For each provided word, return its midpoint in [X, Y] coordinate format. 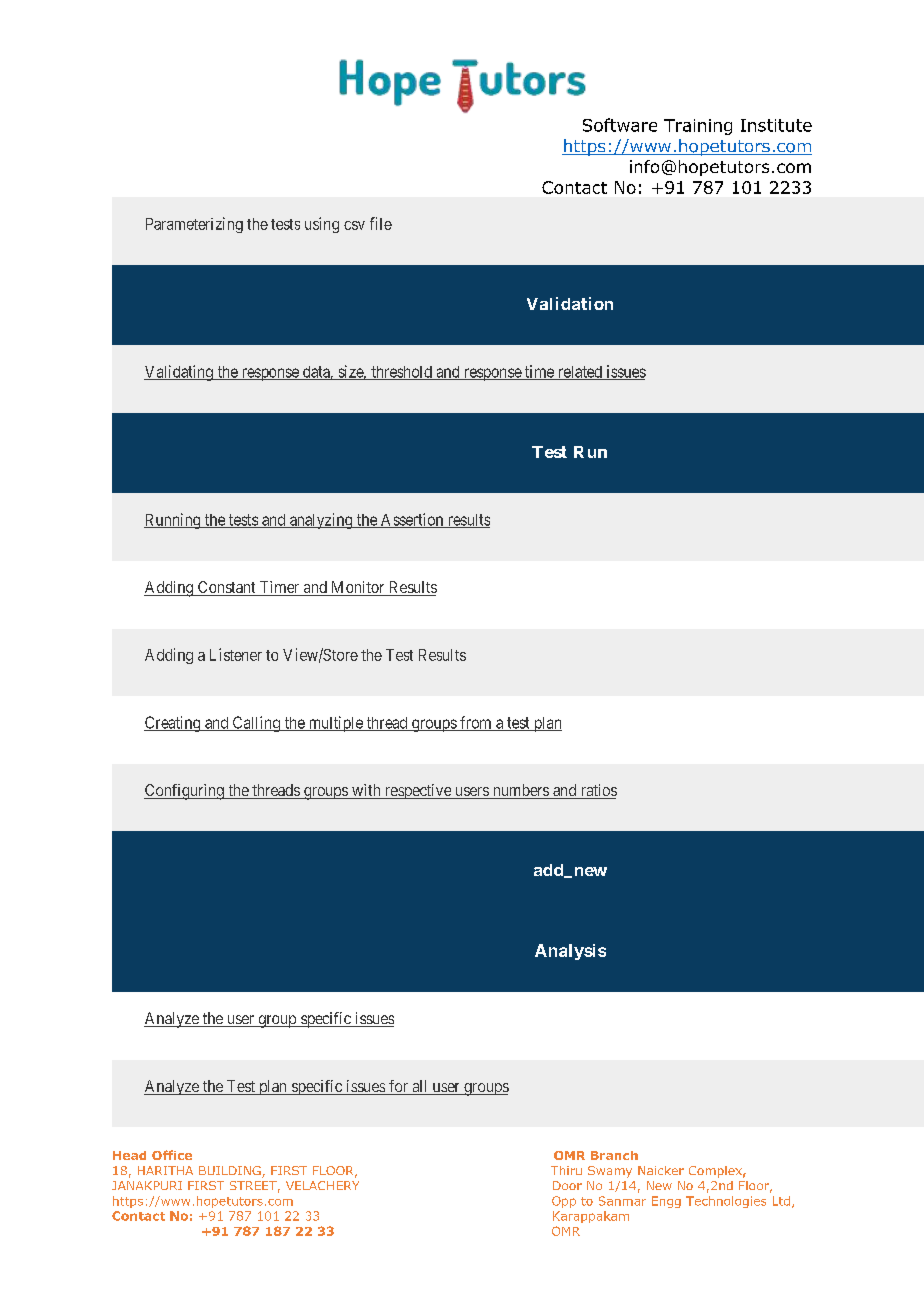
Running [173, 521]
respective [417, 791]
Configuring [185, 792]
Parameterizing [194, 225]
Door [567, 1185]
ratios [597, 791]
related [579, 373]
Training [698, 127]
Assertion [412, 520]
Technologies [726, 1202]
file [381, 223]
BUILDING [231, 1172]
